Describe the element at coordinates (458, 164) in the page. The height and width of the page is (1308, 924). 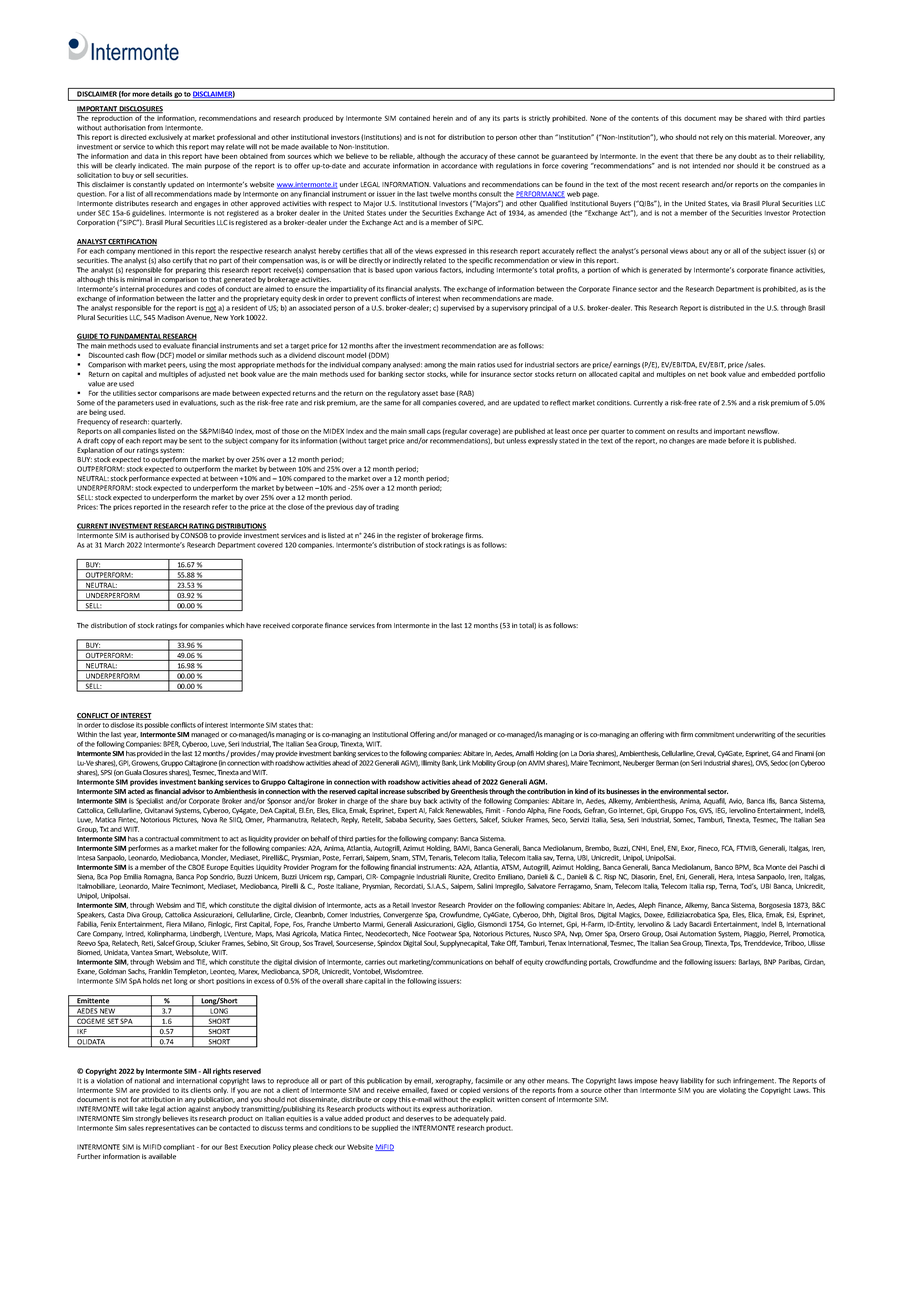
I see `accordance` at that location.
